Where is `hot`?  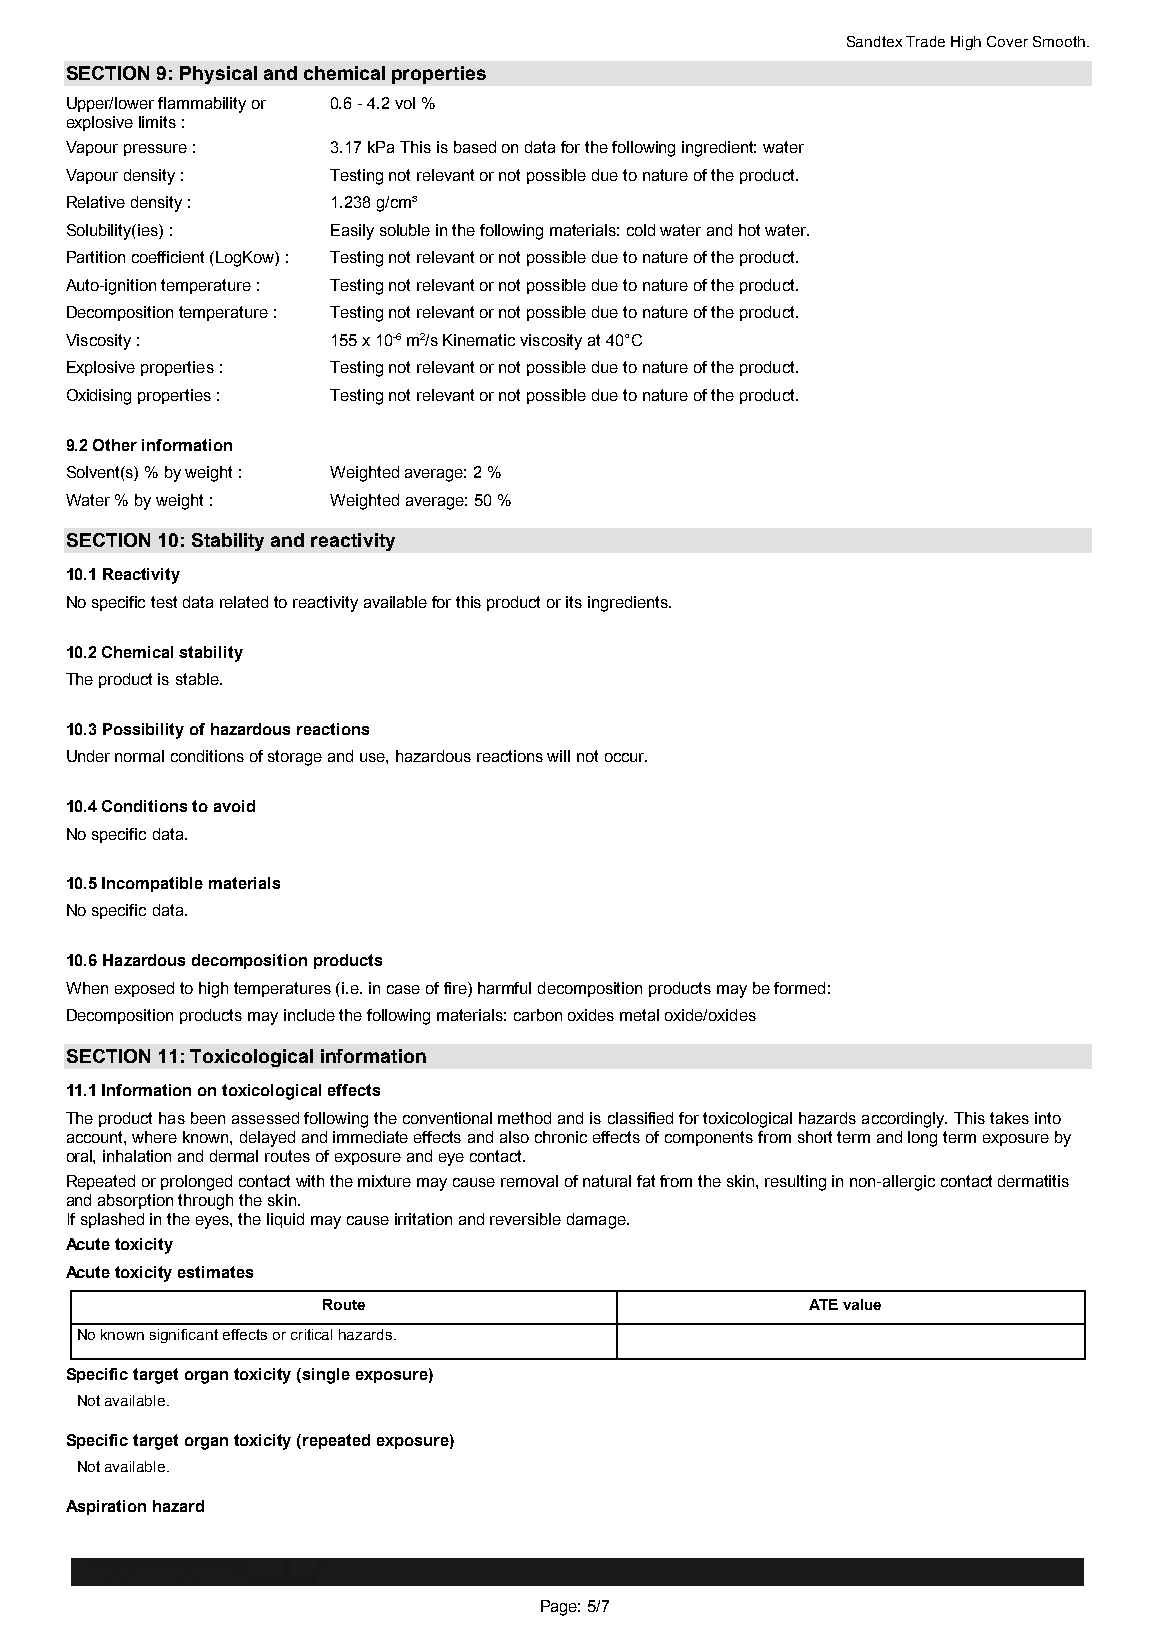
hot is located at coordinates (749, 230).
